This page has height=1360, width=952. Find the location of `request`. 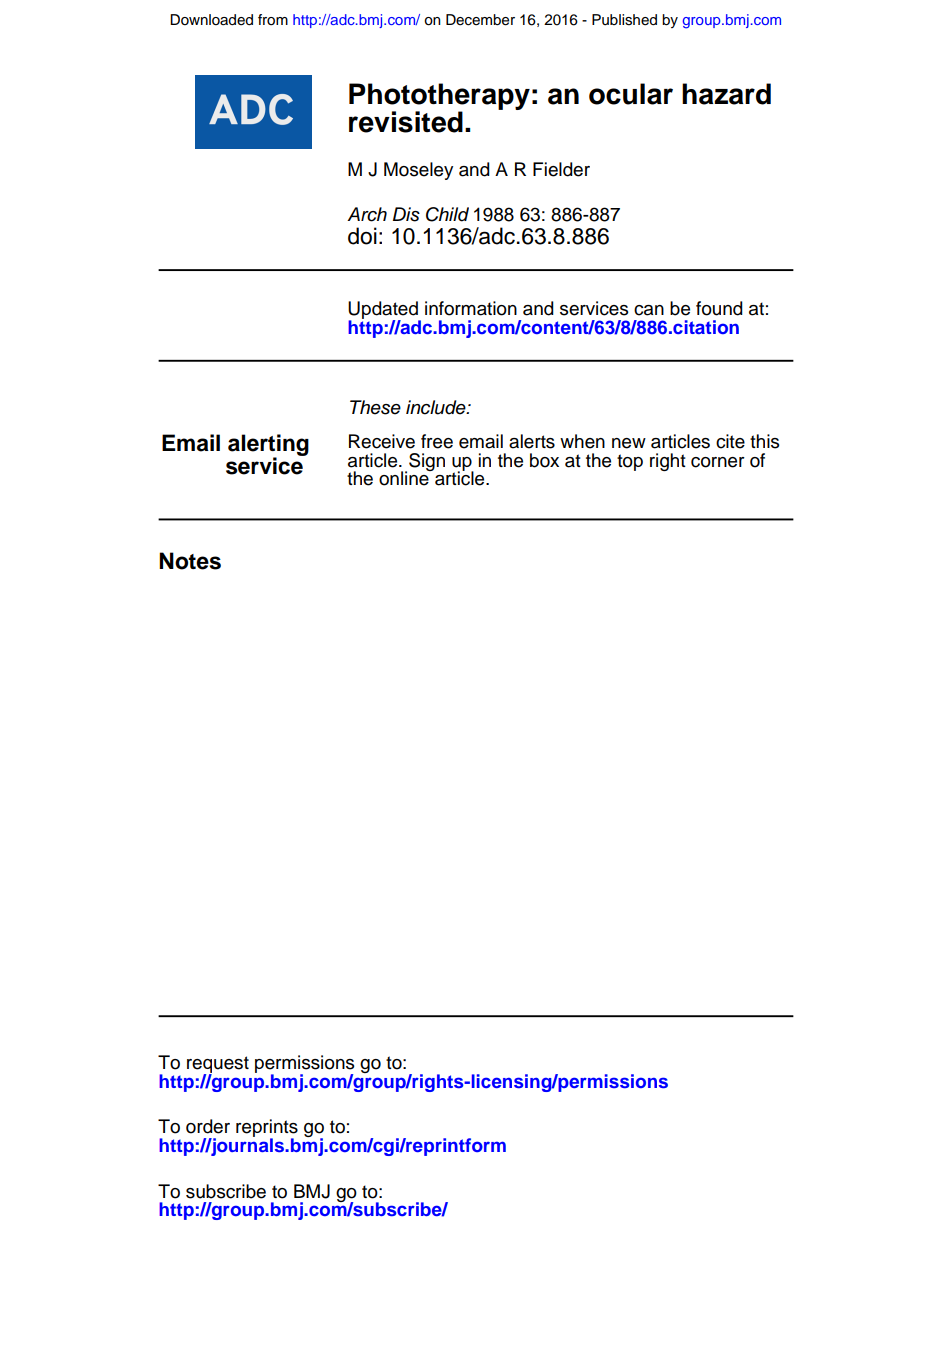

request is located at coordinates (218, 1065).
